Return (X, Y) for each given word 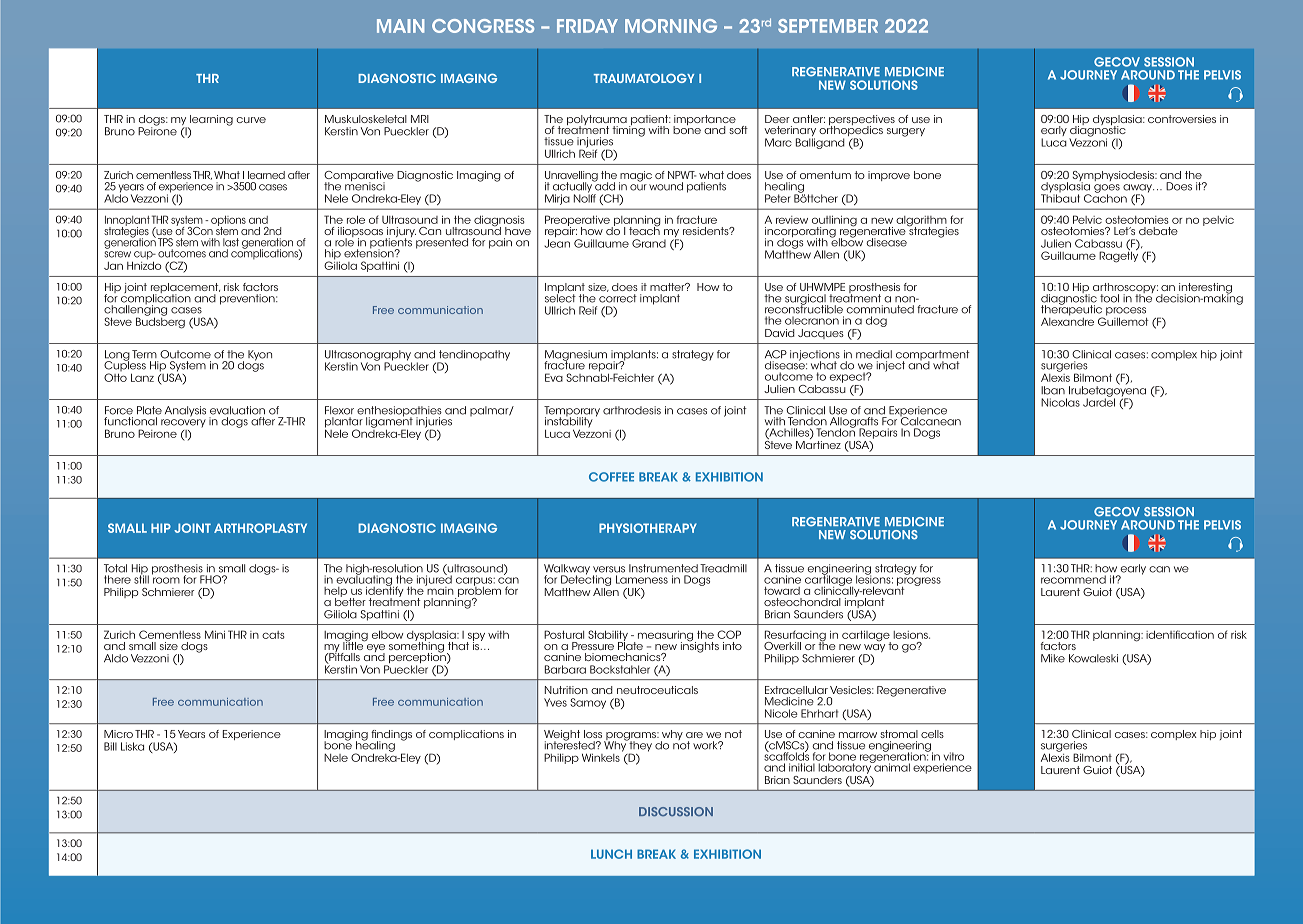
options (228, 222)
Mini (215, 634)
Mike (1053, 658)
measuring (667, 637)
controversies (1182, 119)
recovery (183, 423)
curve (251, 120)
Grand (649, 243)
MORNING (671, 26)
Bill (110, 746)
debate (1158, 231)
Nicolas (1060, 402)
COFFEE (611, 477)
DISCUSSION (676, 811)
